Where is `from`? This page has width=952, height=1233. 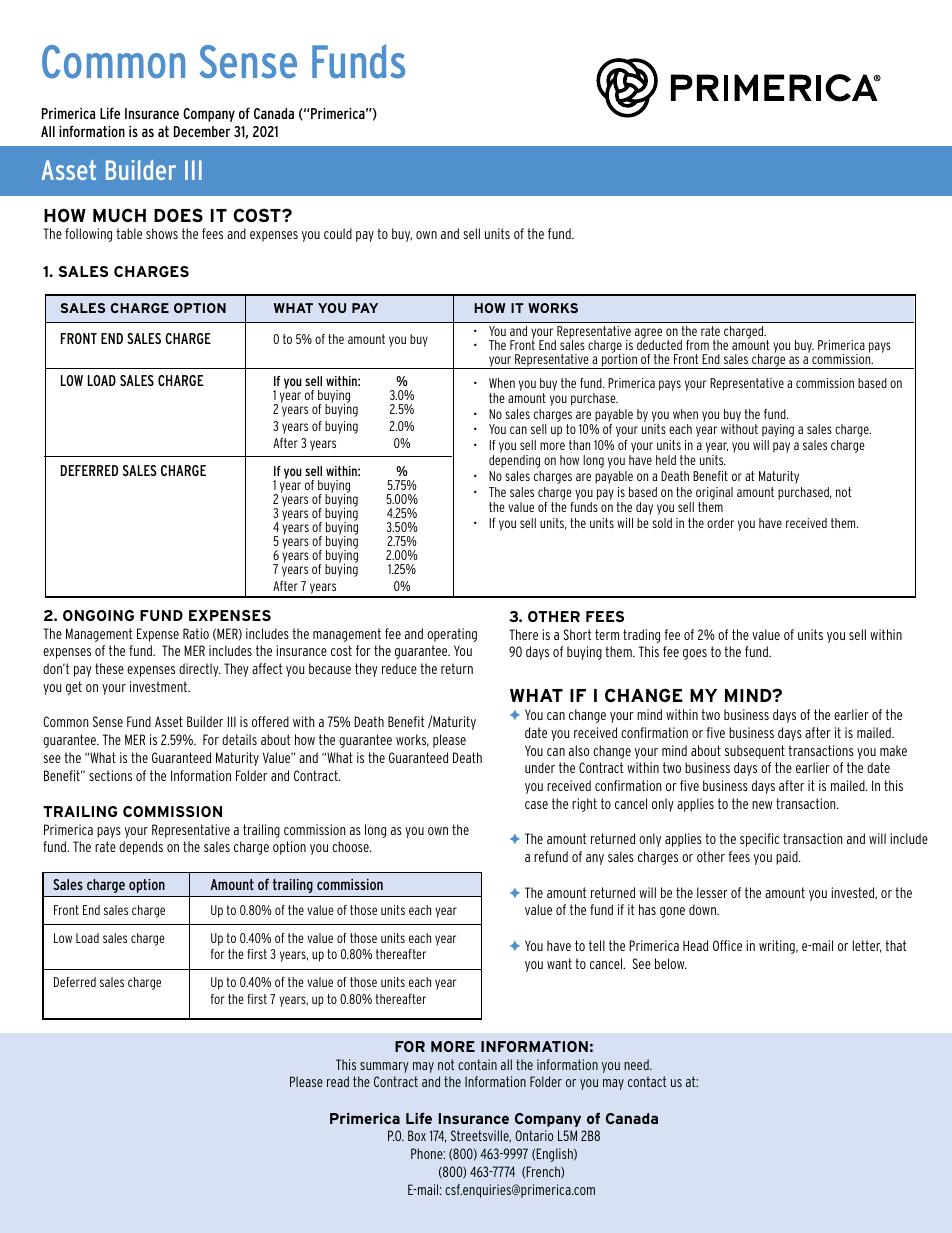
from is located at coordinates (697, 345).
